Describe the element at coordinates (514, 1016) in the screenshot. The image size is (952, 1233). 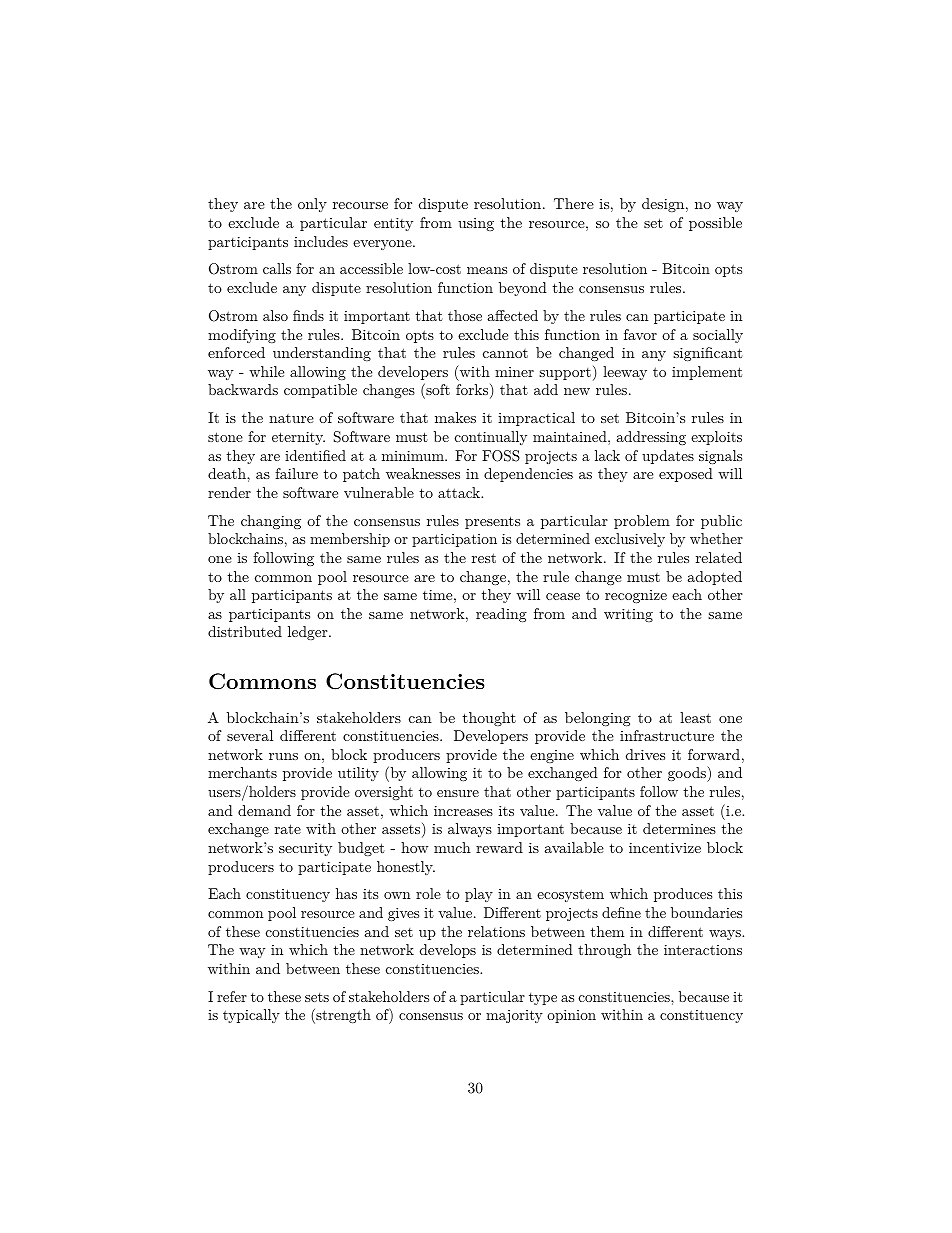
I see `majority` at that location.
